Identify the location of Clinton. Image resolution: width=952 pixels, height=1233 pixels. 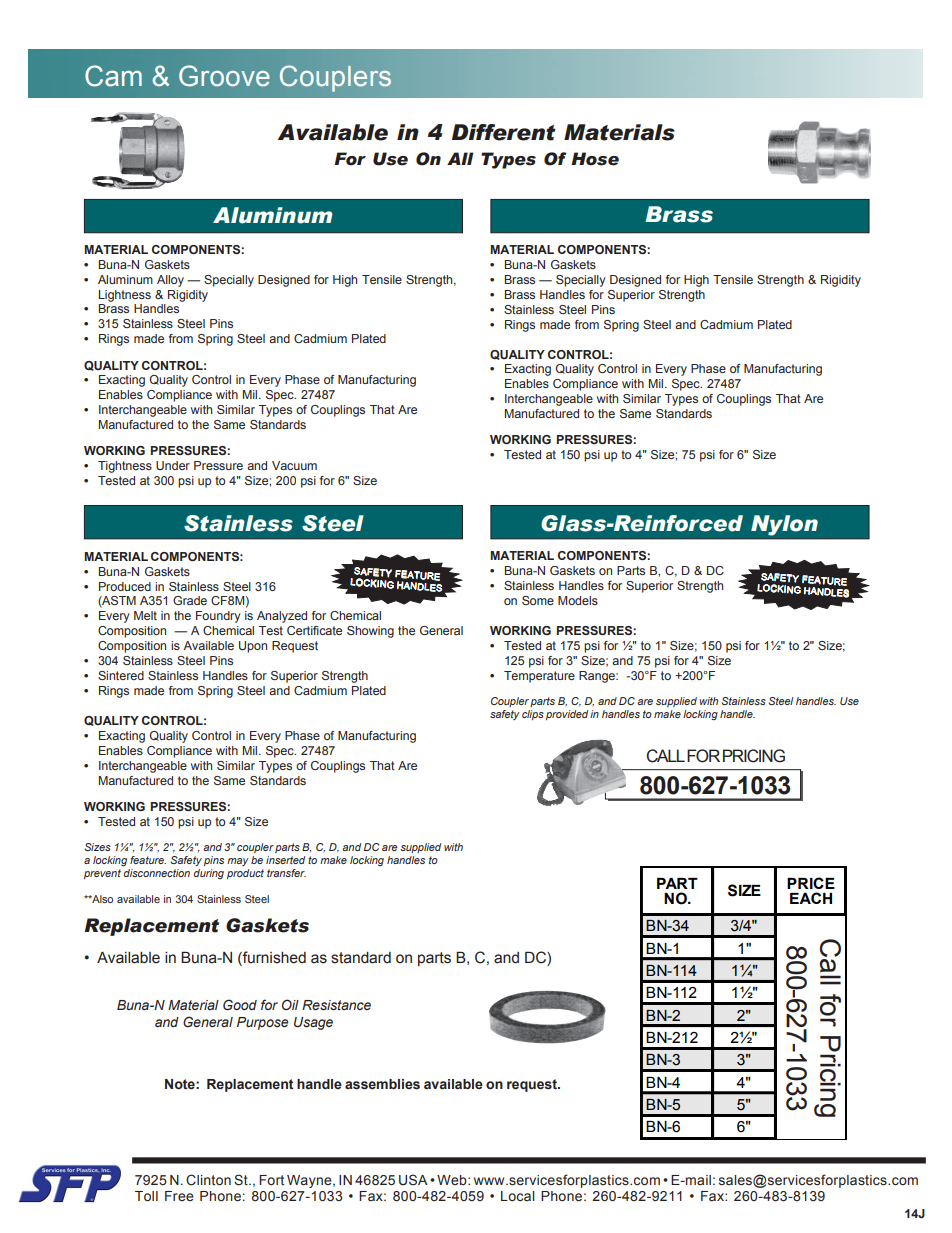
(208, 1180).
